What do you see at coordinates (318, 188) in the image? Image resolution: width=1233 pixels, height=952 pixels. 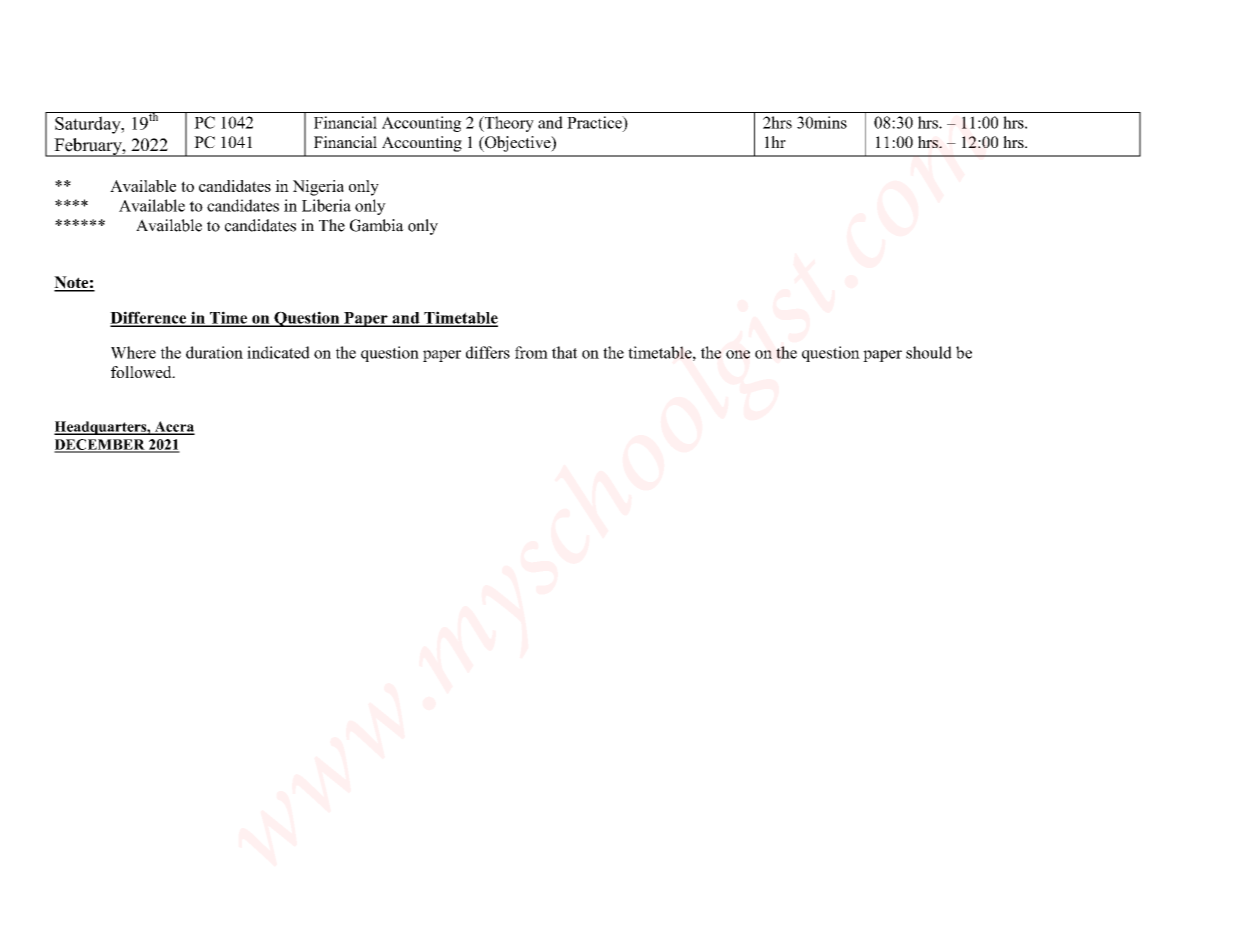 I see `Nigeria` at bounding box center [318, 188].
